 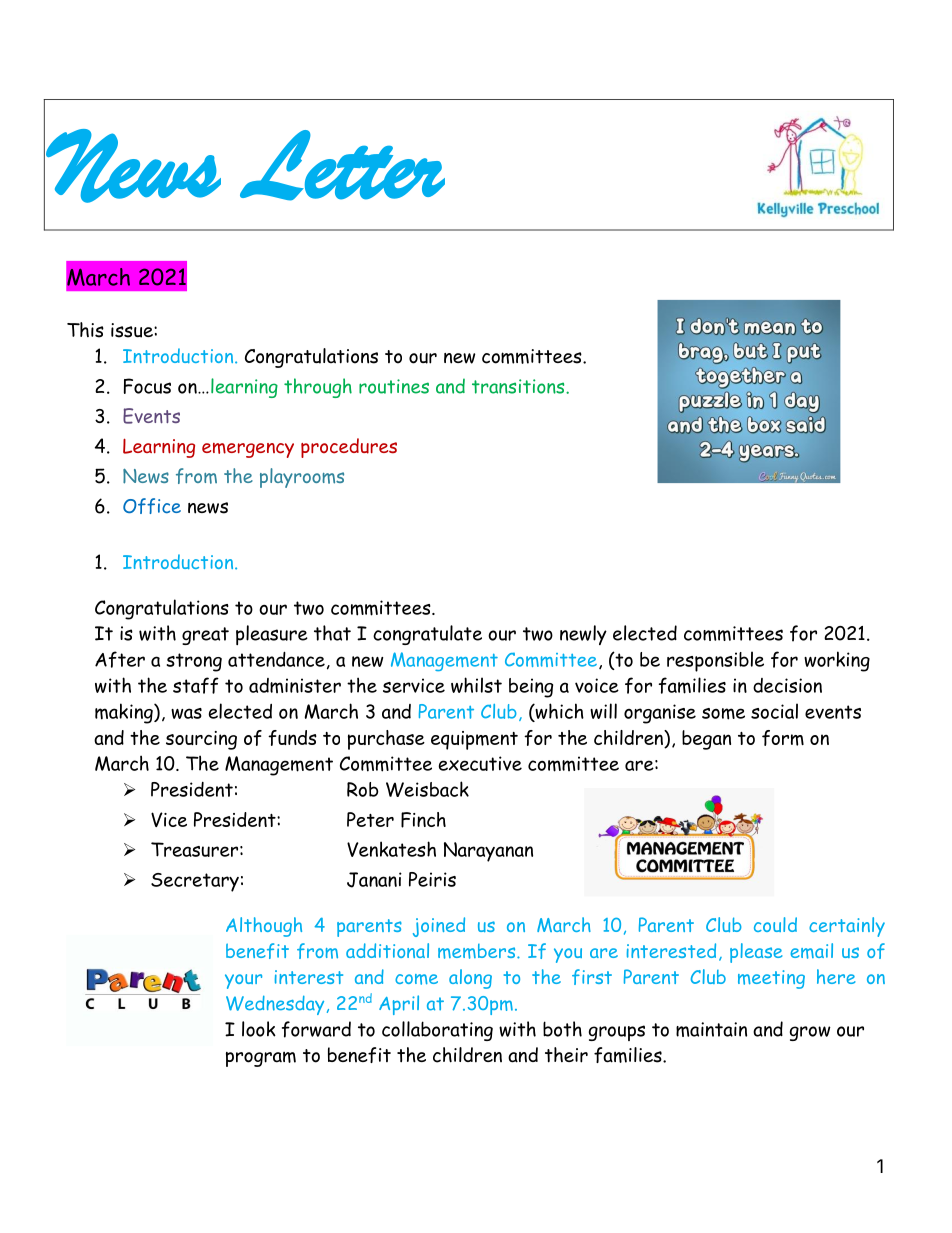 What do you see at coordinates (583, 635) in the page?
I see `newly` at bounding box center [583, 635].
